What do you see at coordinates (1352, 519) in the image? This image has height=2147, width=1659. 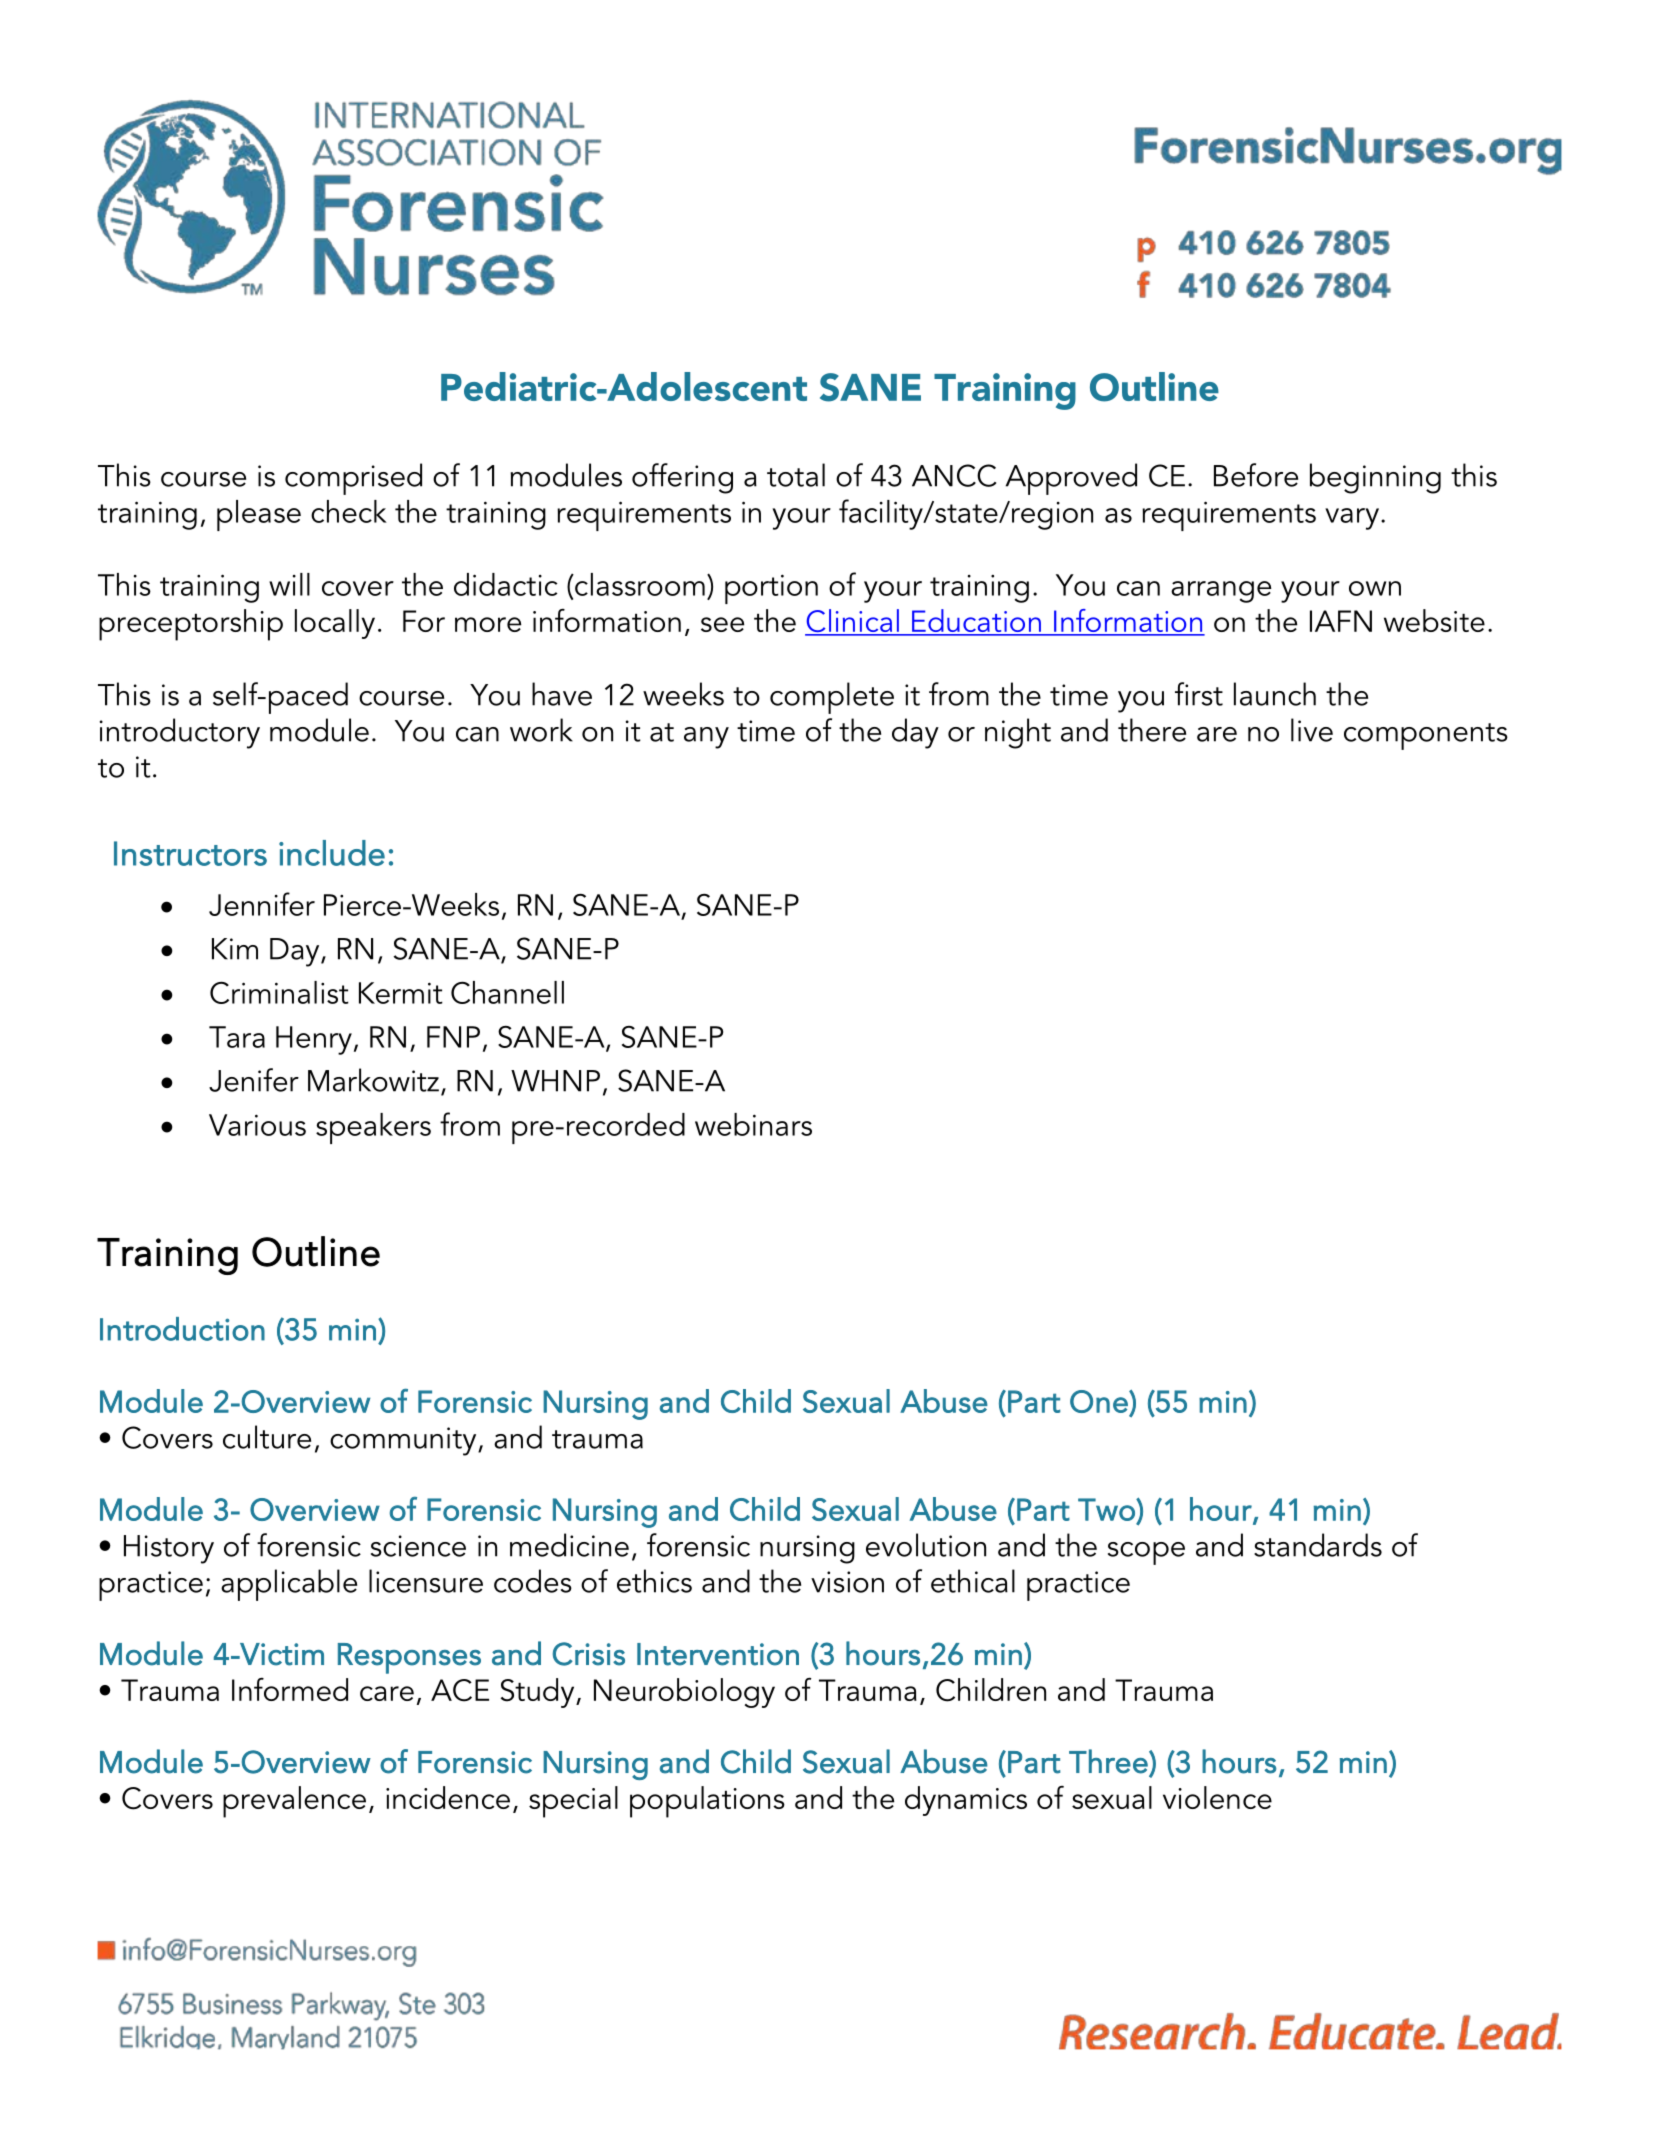 I see `vary` at bounding box center [1352, 519].
